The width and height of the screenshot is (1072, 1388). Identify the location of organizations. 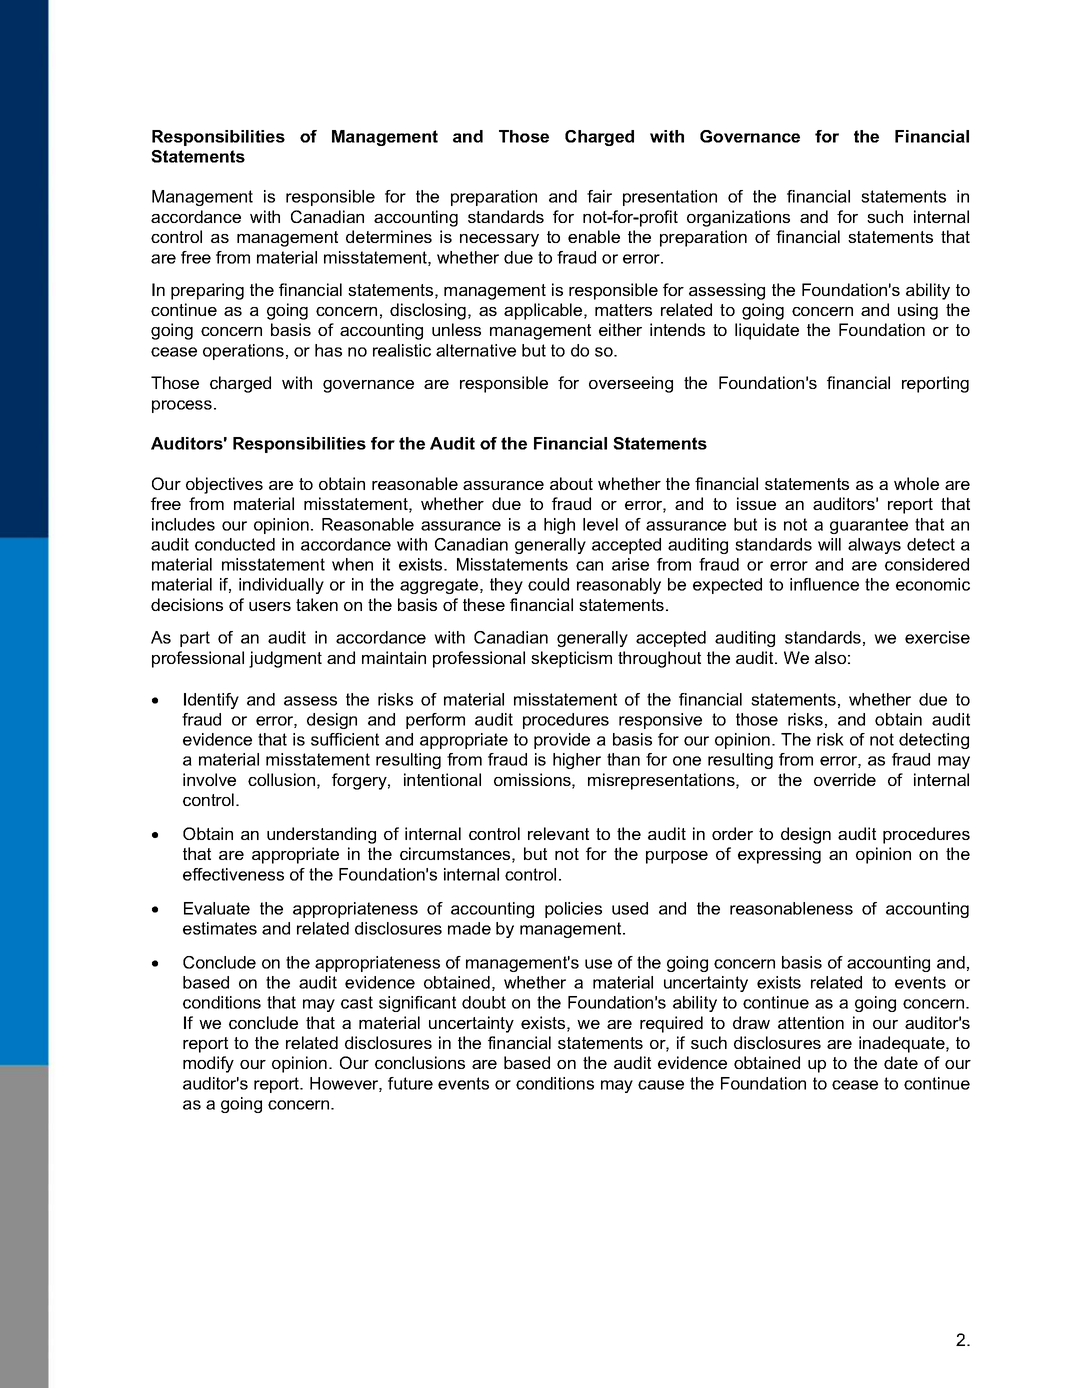
(738, 218).
